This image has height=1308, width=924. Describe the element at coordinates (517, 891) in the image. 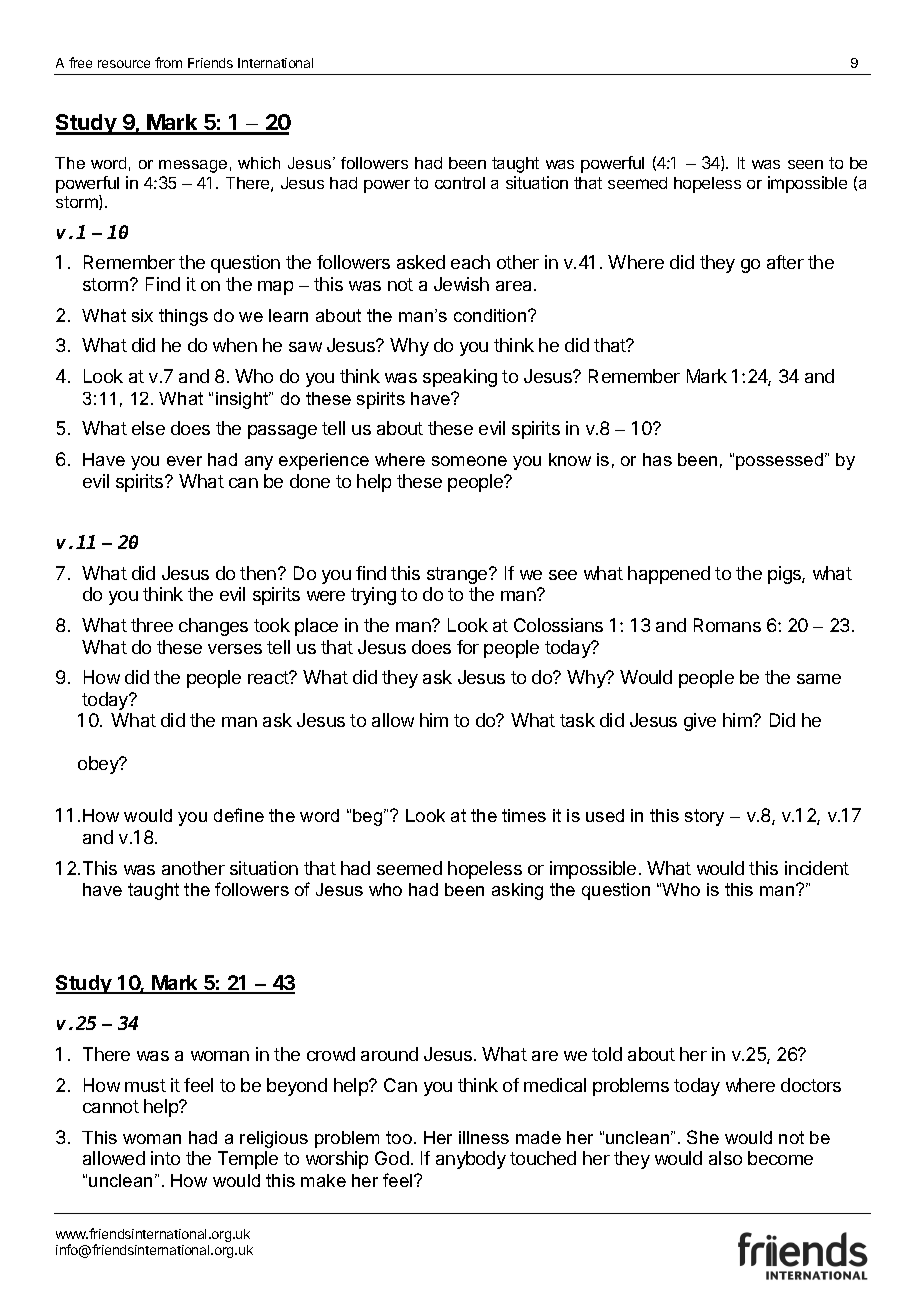

I see `asking` at that location.
